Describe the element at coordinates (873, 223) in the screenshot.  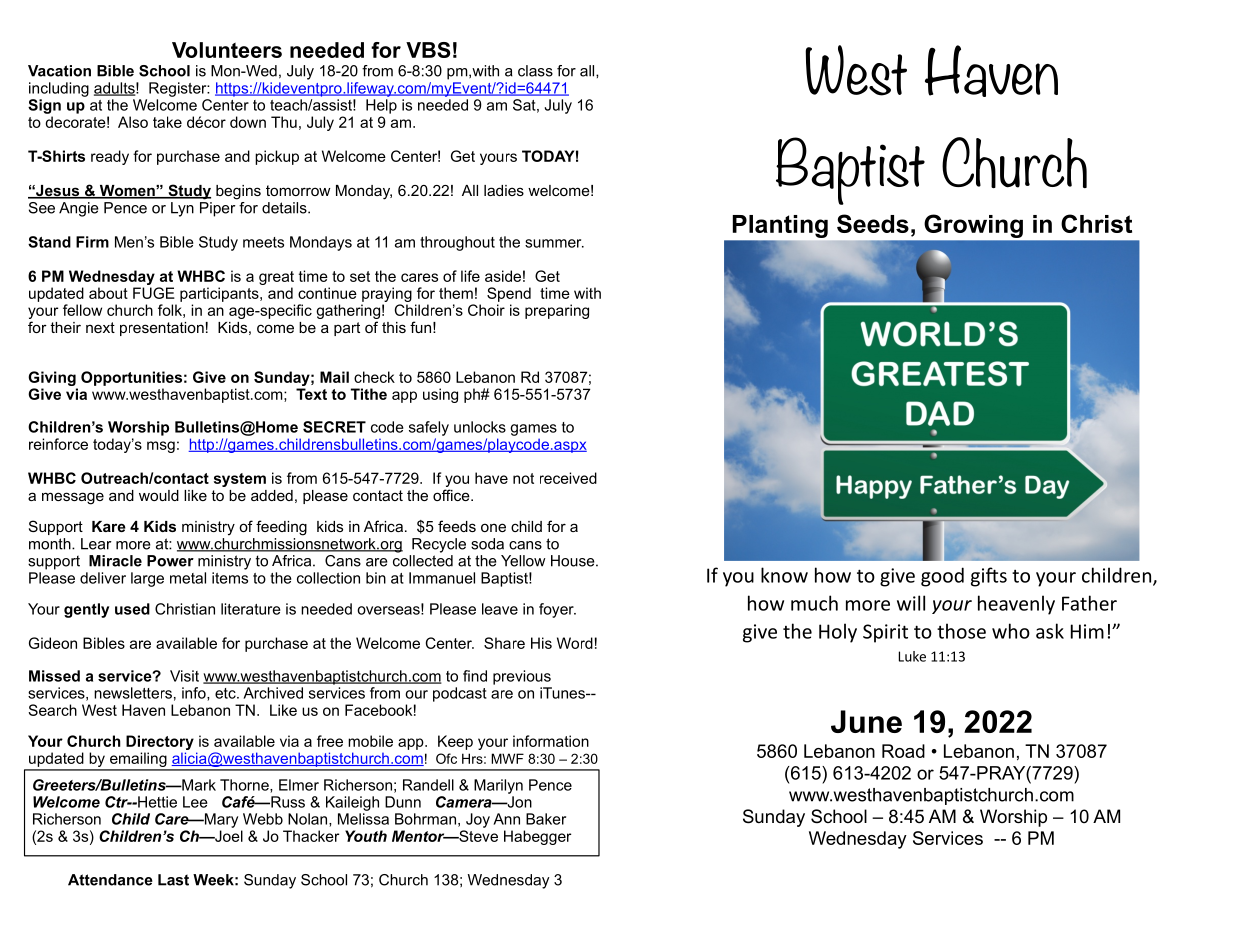
I see `Seeds` at that location.
